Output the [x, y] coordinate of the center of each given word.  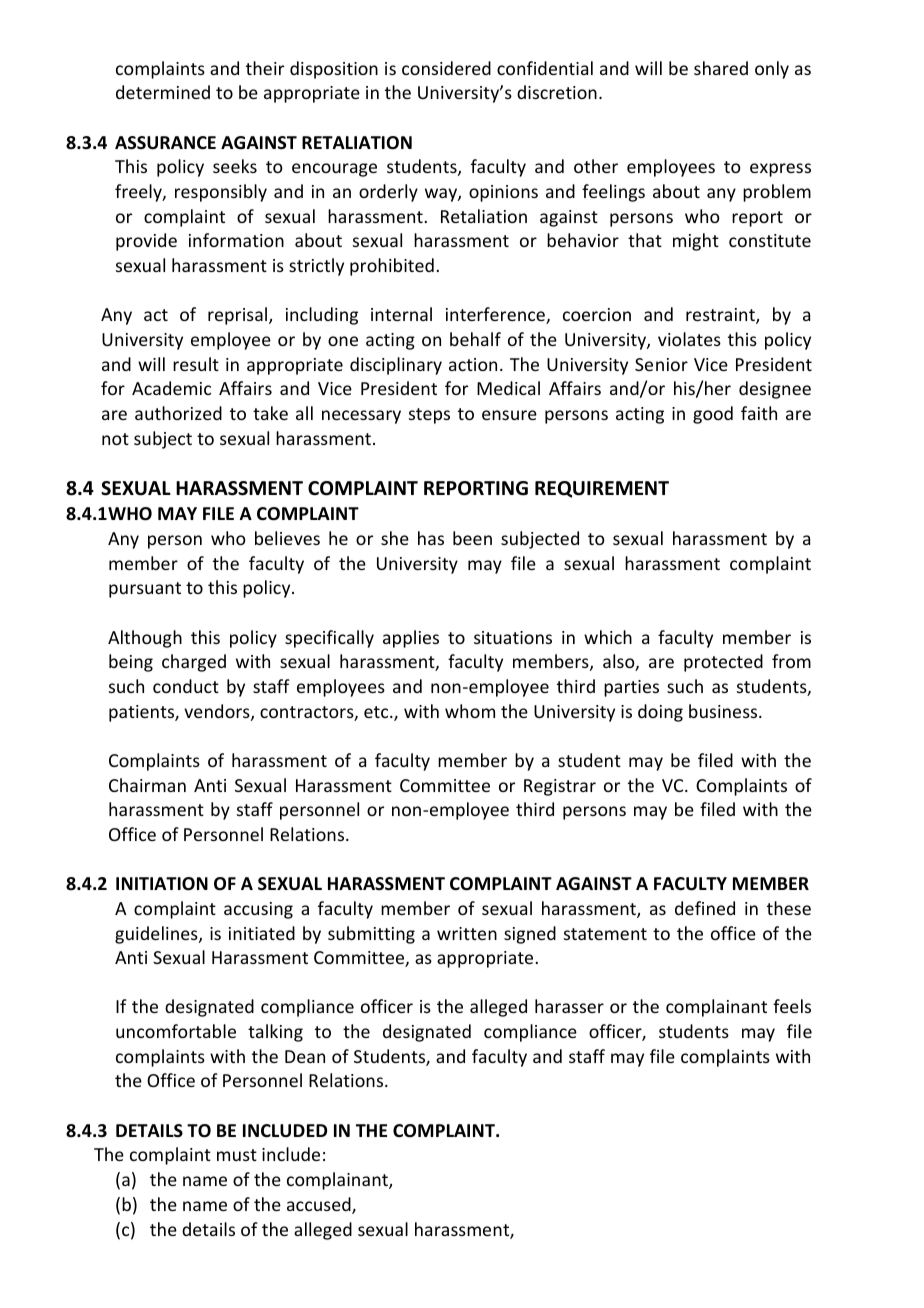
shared [721, 68]
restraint [721, 316]
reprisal [239, 316]
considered [446, 68]
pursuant [145, 590]
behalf [475, 339]
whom [470, 711]
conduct [186, 686]
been [472, 538]
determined [163, 92]
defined [705, 908]
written [467, 933]
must [237, 1155]
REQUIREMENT [602, 489]
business [724, 711]
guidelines [157, 935]
